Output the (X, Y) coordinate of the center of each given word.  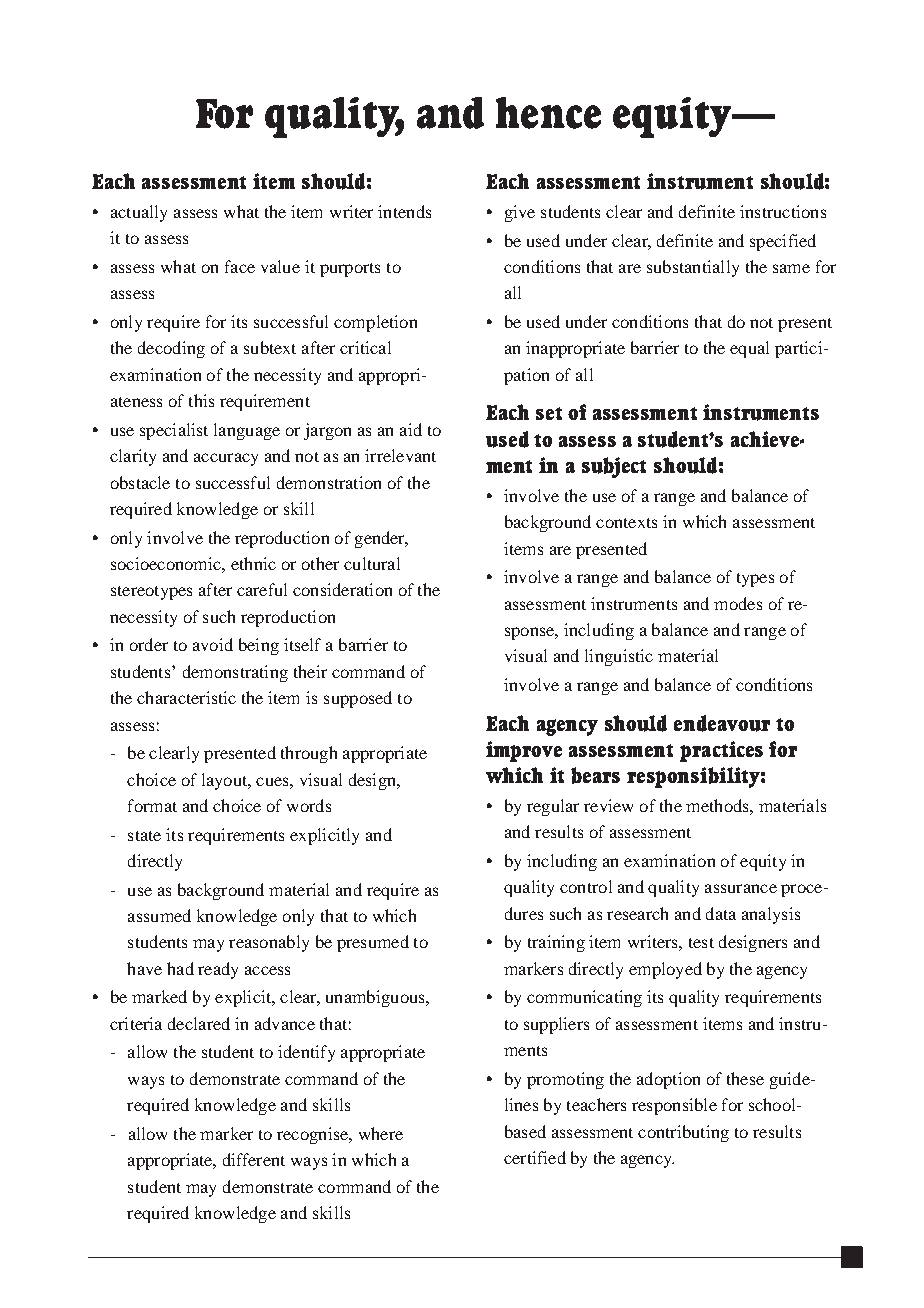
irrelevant (400, 455)
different (254, 1159)
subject (614, 467)
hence (548, 113)
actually (139, 213)
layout (226, 781)
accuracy (226, 459)
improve (524, 751)
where (381, 1133)
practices (721, 751)
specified (783, 242)
